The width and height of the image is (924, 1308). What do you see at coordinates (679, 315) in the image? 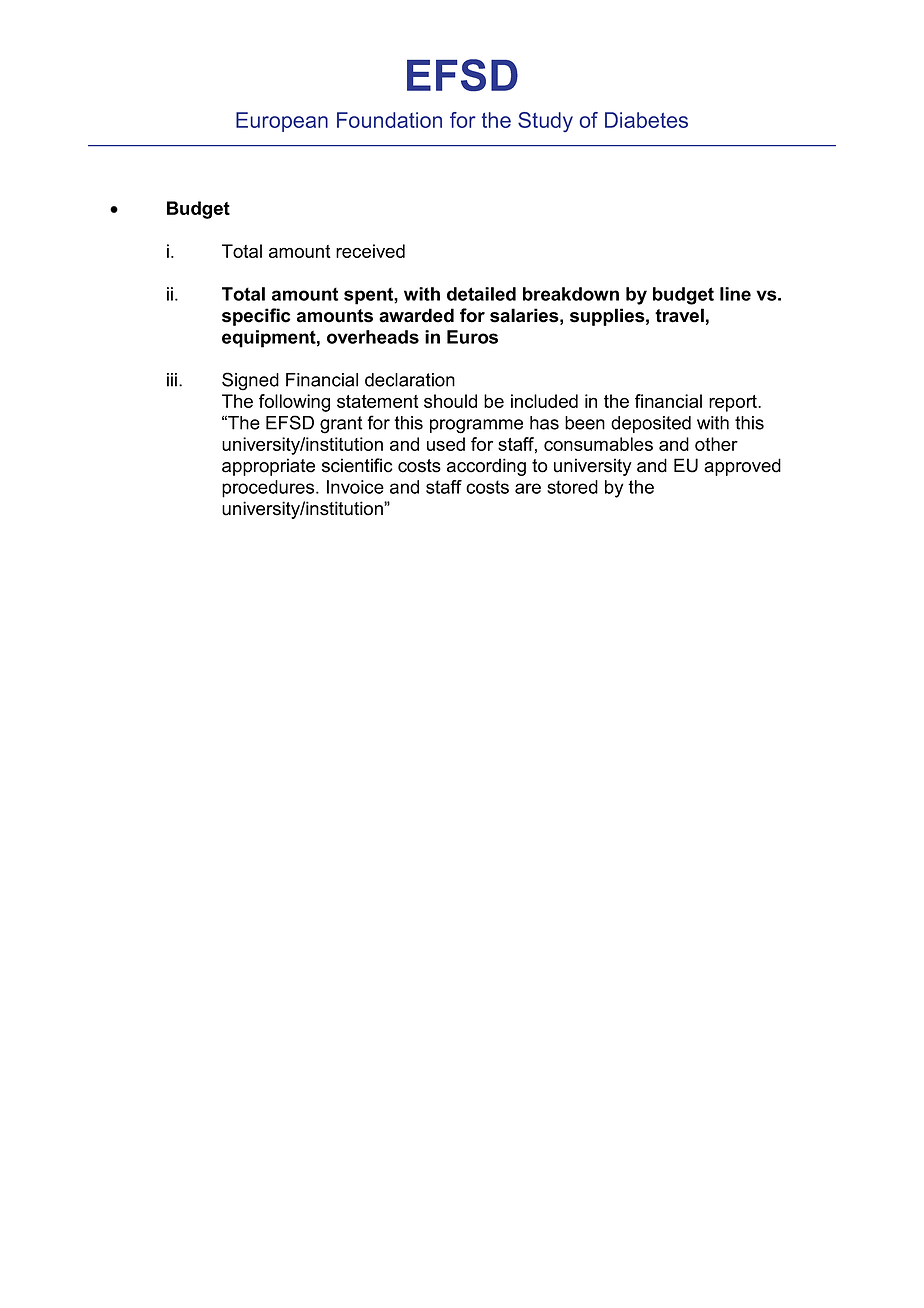
I see `travel` at bounding box center [679, 315].
